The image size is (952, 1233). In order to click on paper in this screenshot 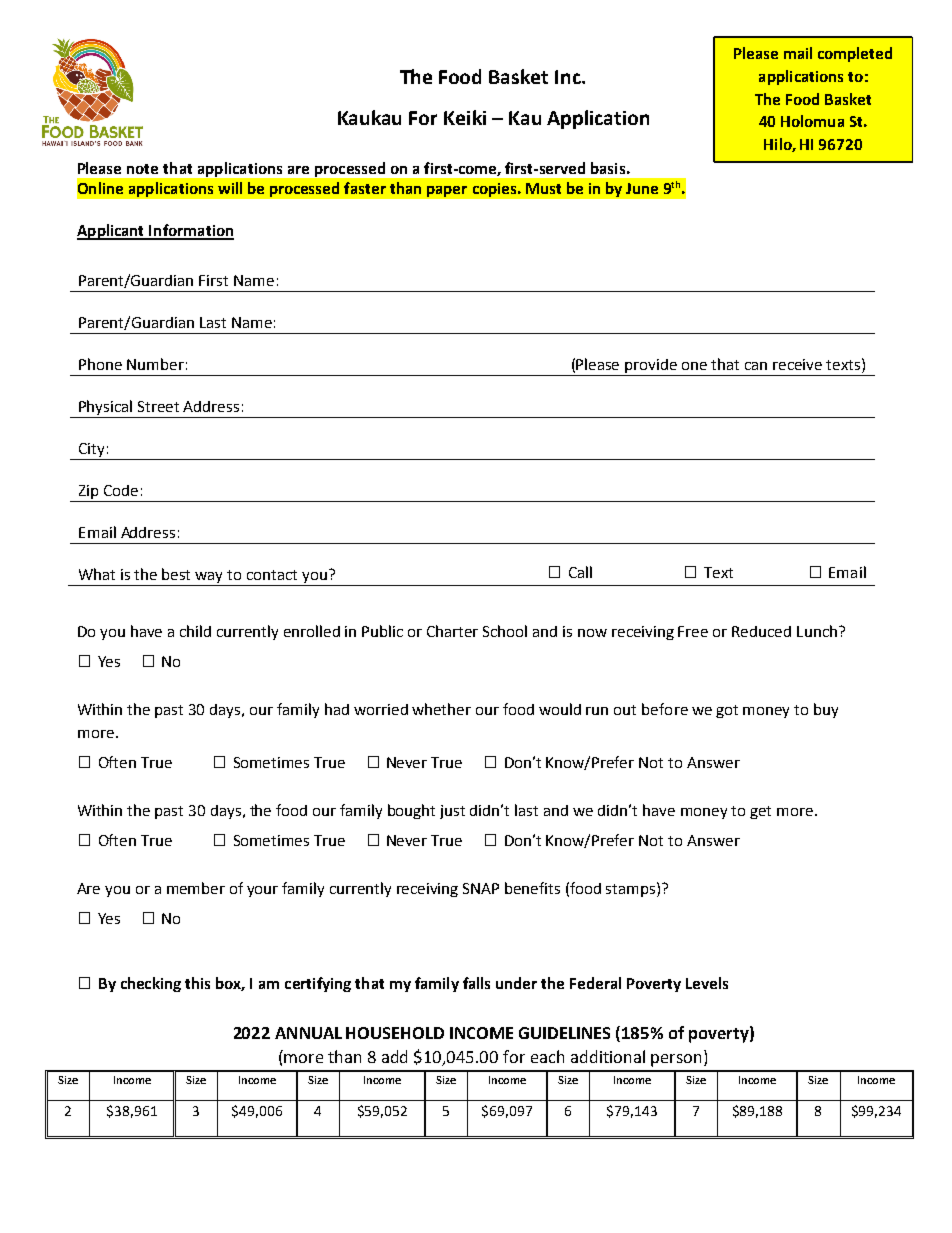, I will do `click(447, 191)`.
